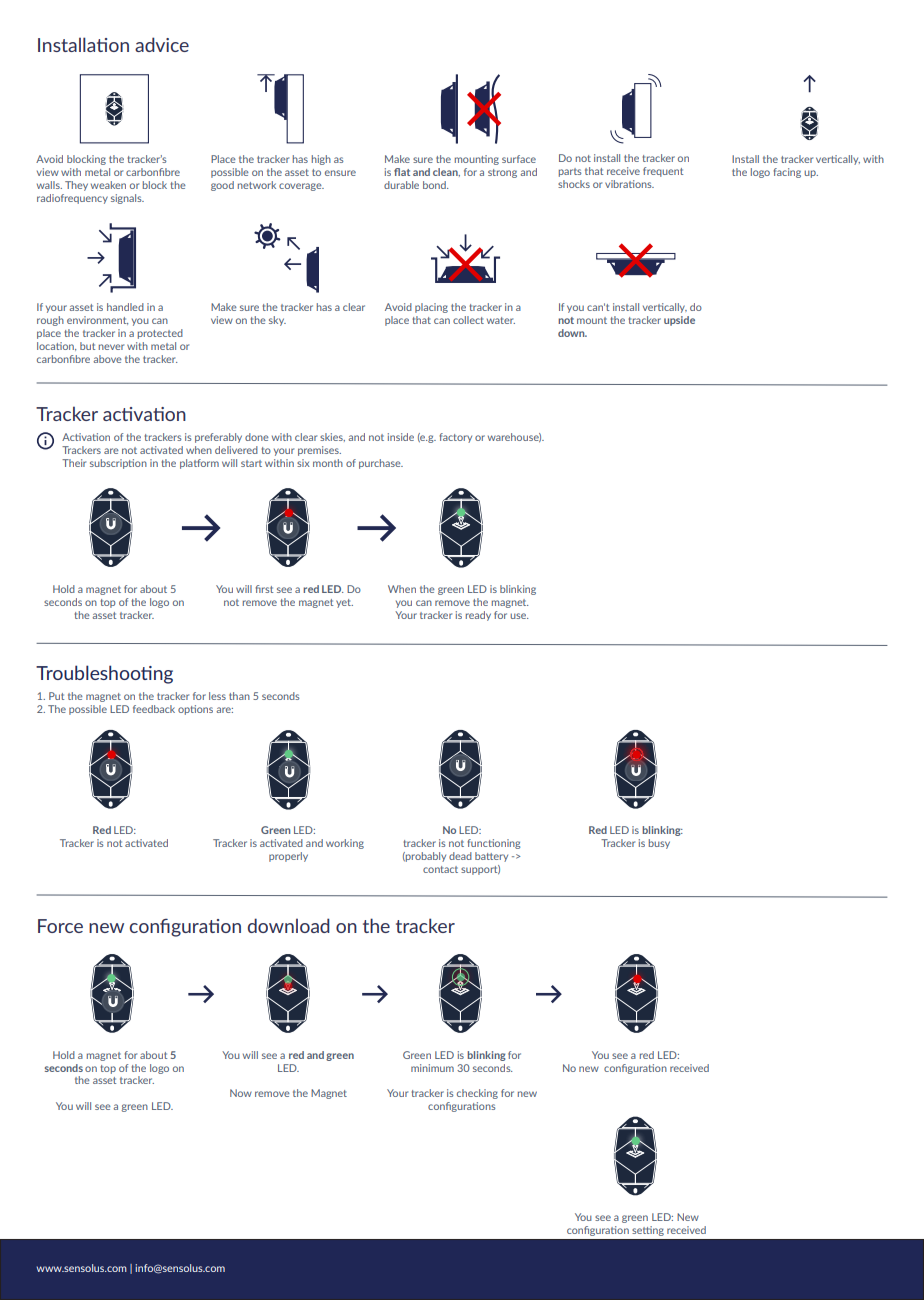 The image size is (924, 1300). Describe the element at coordinates (162, 44) in the screenshot. I see `advice` at that location.
